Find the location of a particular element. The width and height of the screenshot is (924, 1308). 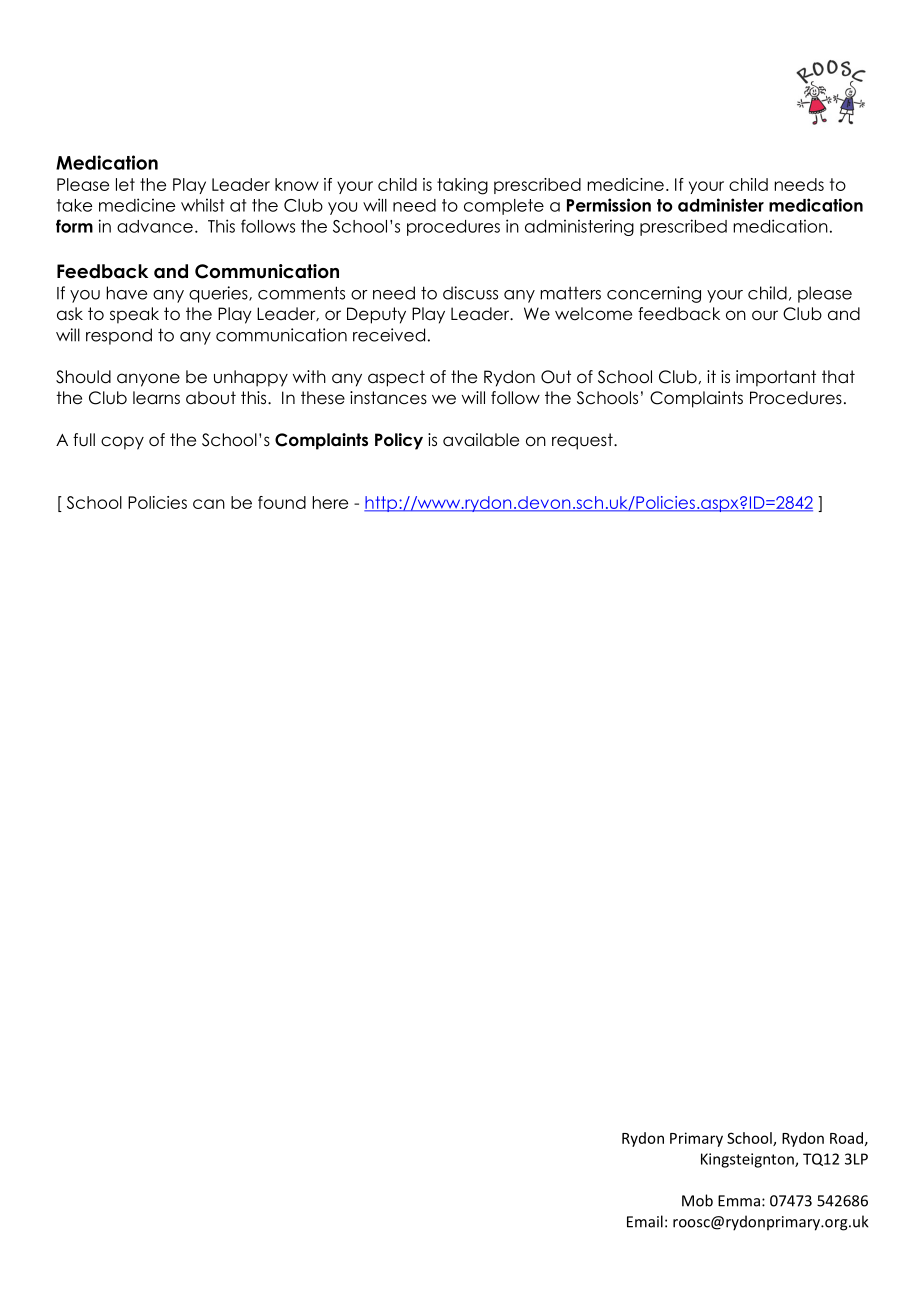

taking is located at coordinates (462, 186).
